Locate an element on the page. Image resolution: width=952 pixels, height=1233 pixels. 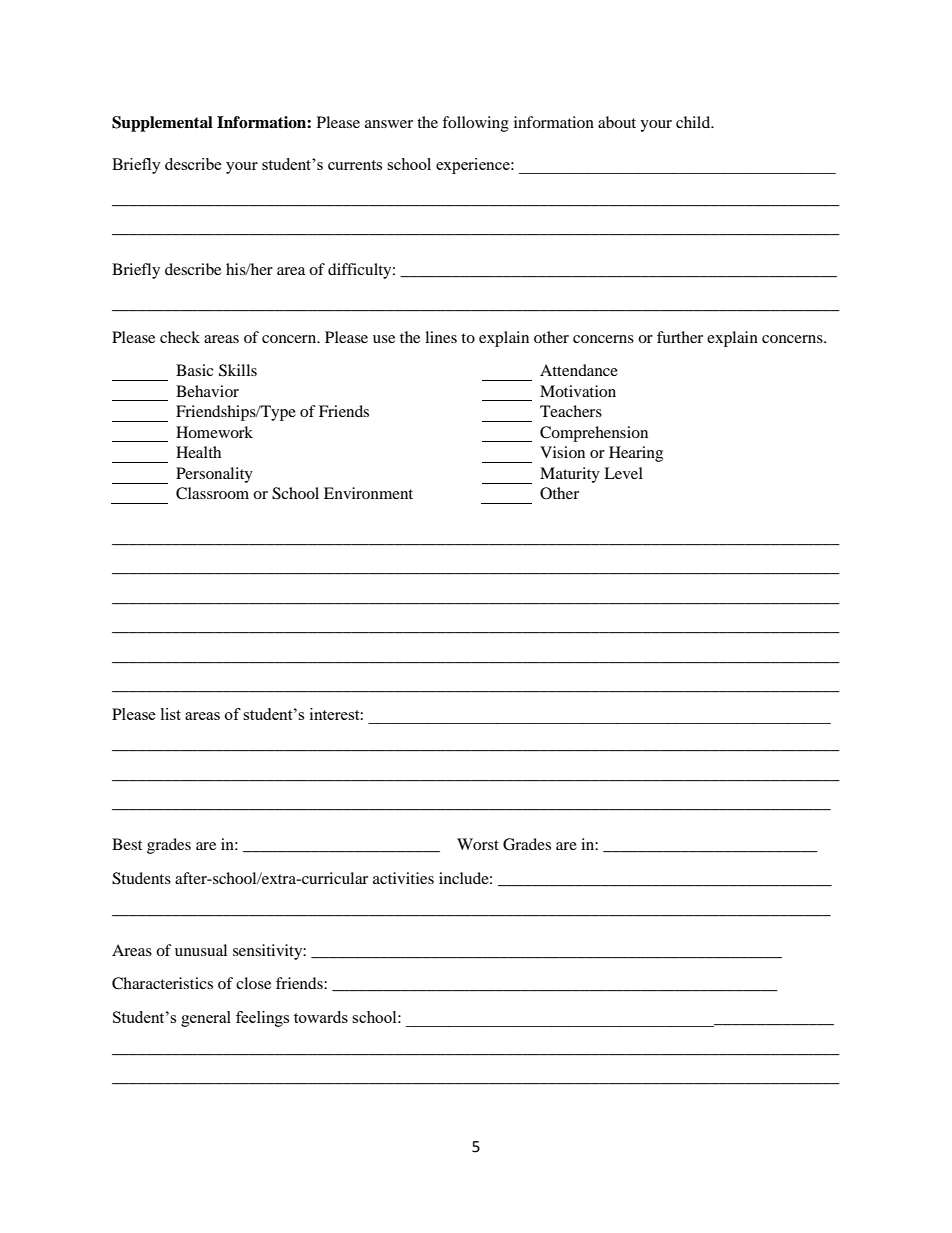
about is located at coordinates (617, 122).
